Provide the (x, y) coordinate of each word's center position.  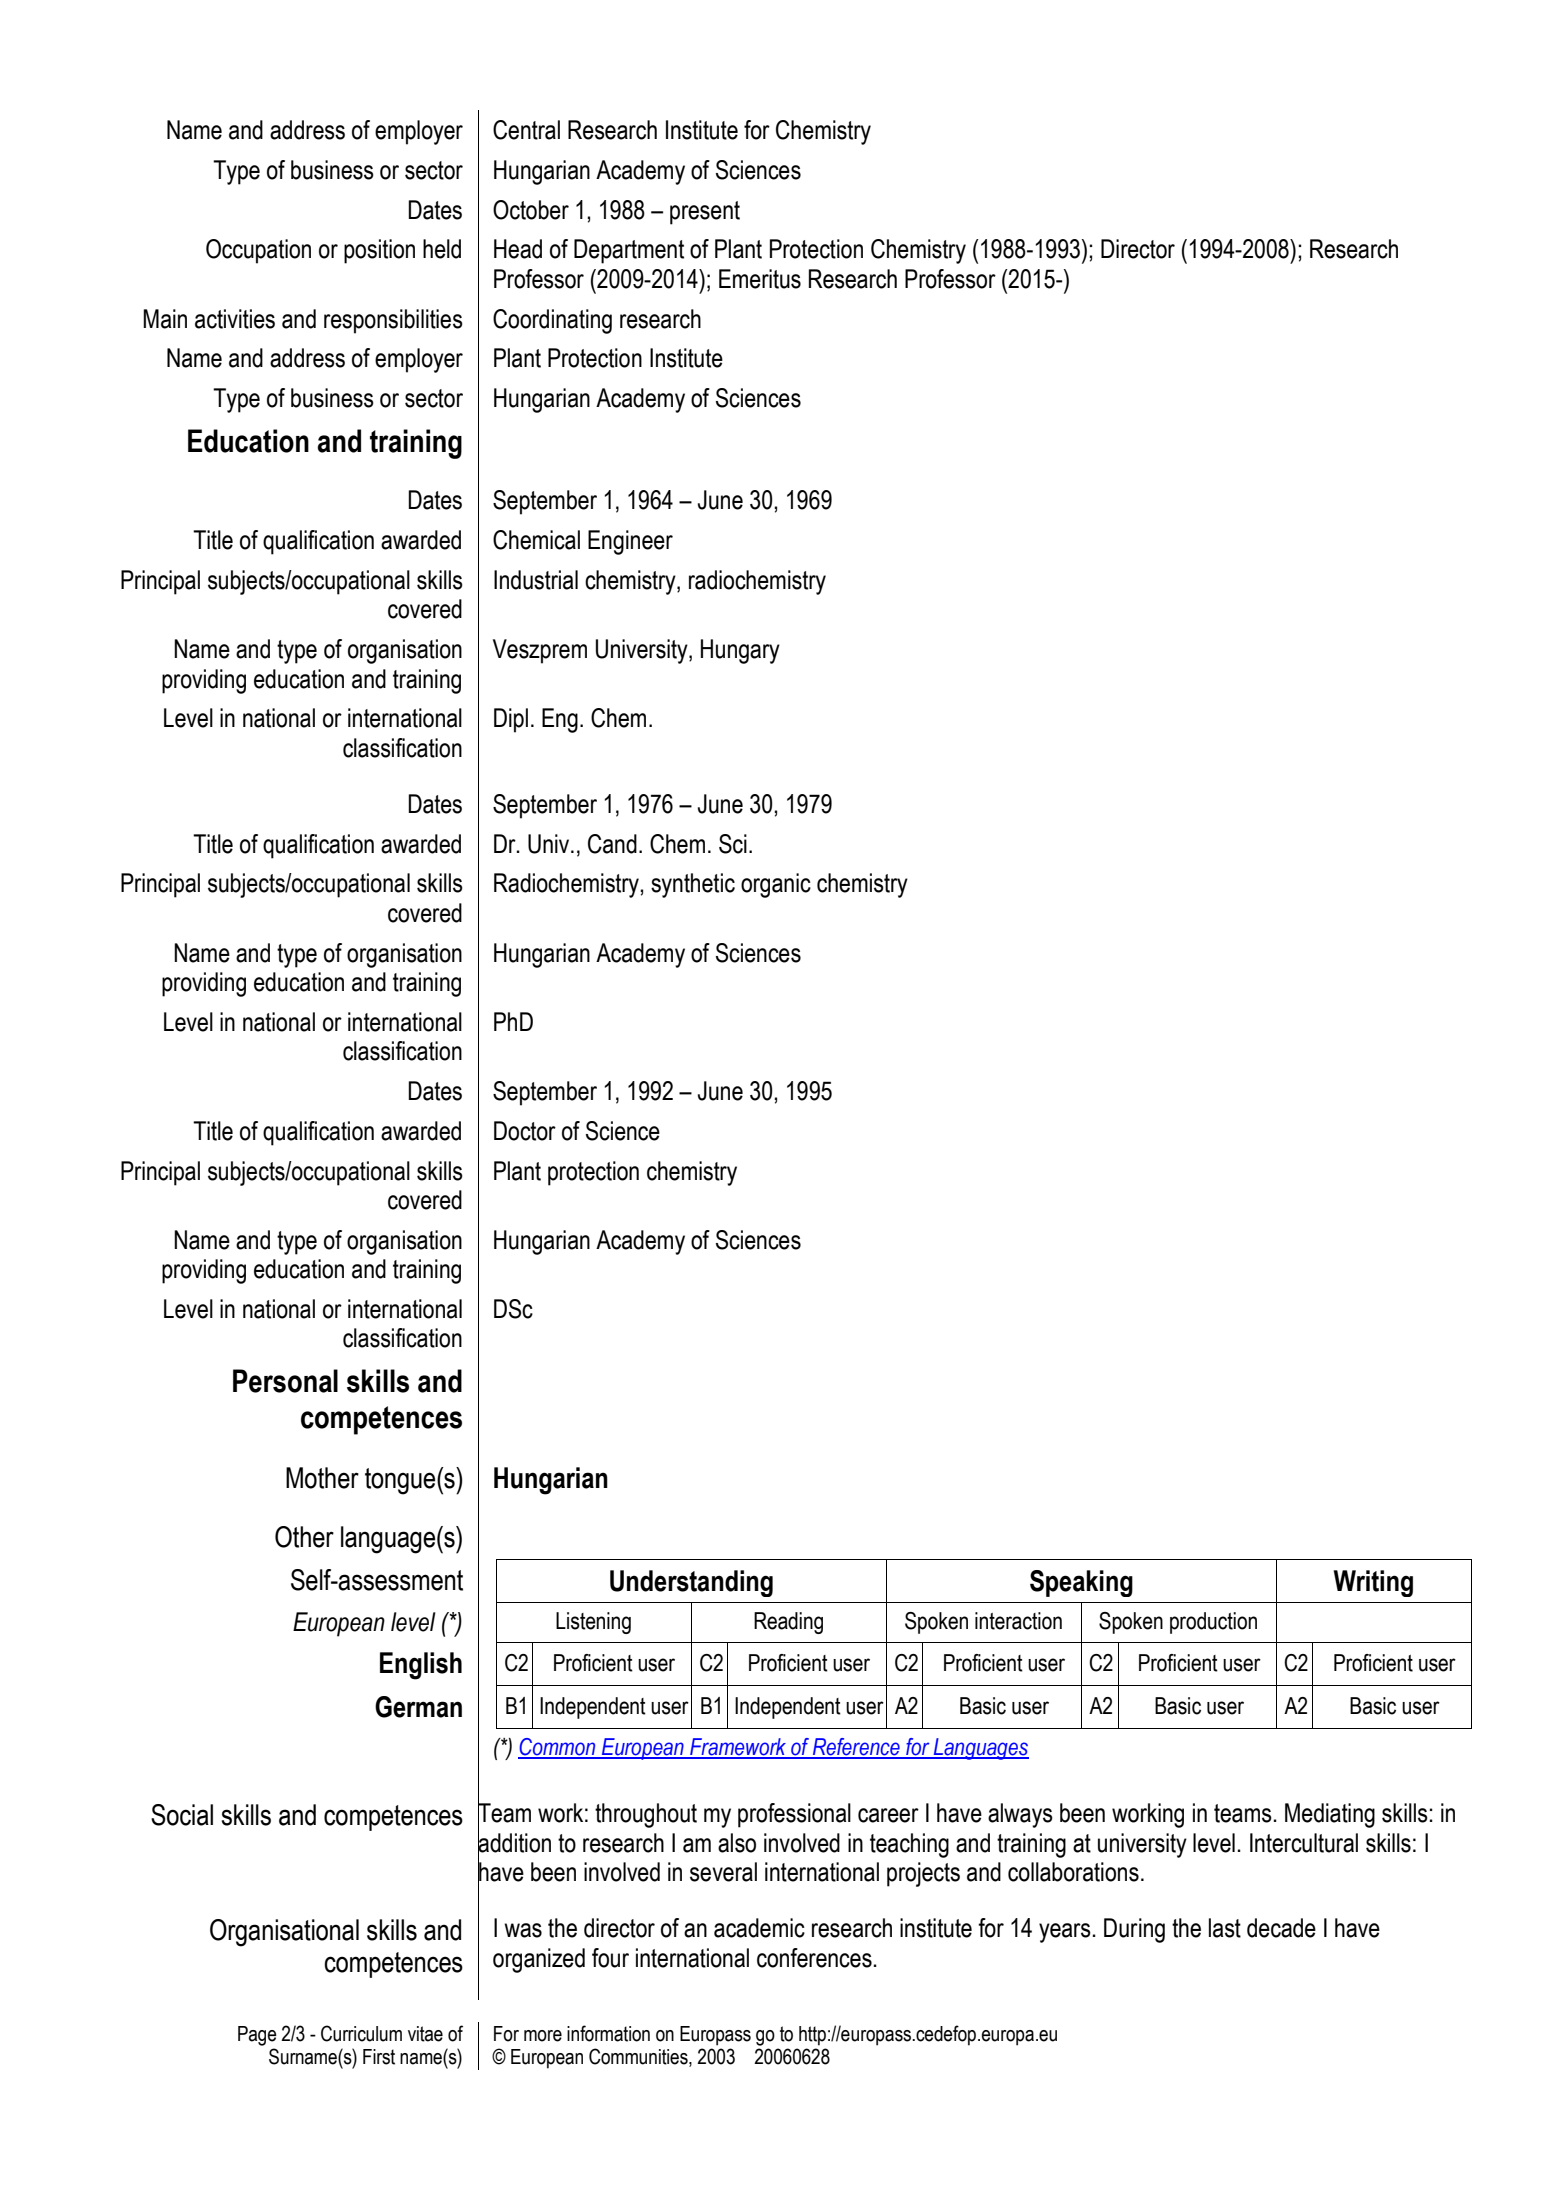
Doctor (525, 1131)
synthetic (693, 885)
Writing (1373, 1583)
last (1225, 1928)
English (421, 1666)
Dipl (511, 720)
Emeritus (760, 279)
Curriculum (361, 2033)
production (1213, 1623)
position (379, 251)
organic (776, 885)
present (705, 213)
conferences (814, 1958)
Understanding (691, 1583)
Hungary (740, 651)
